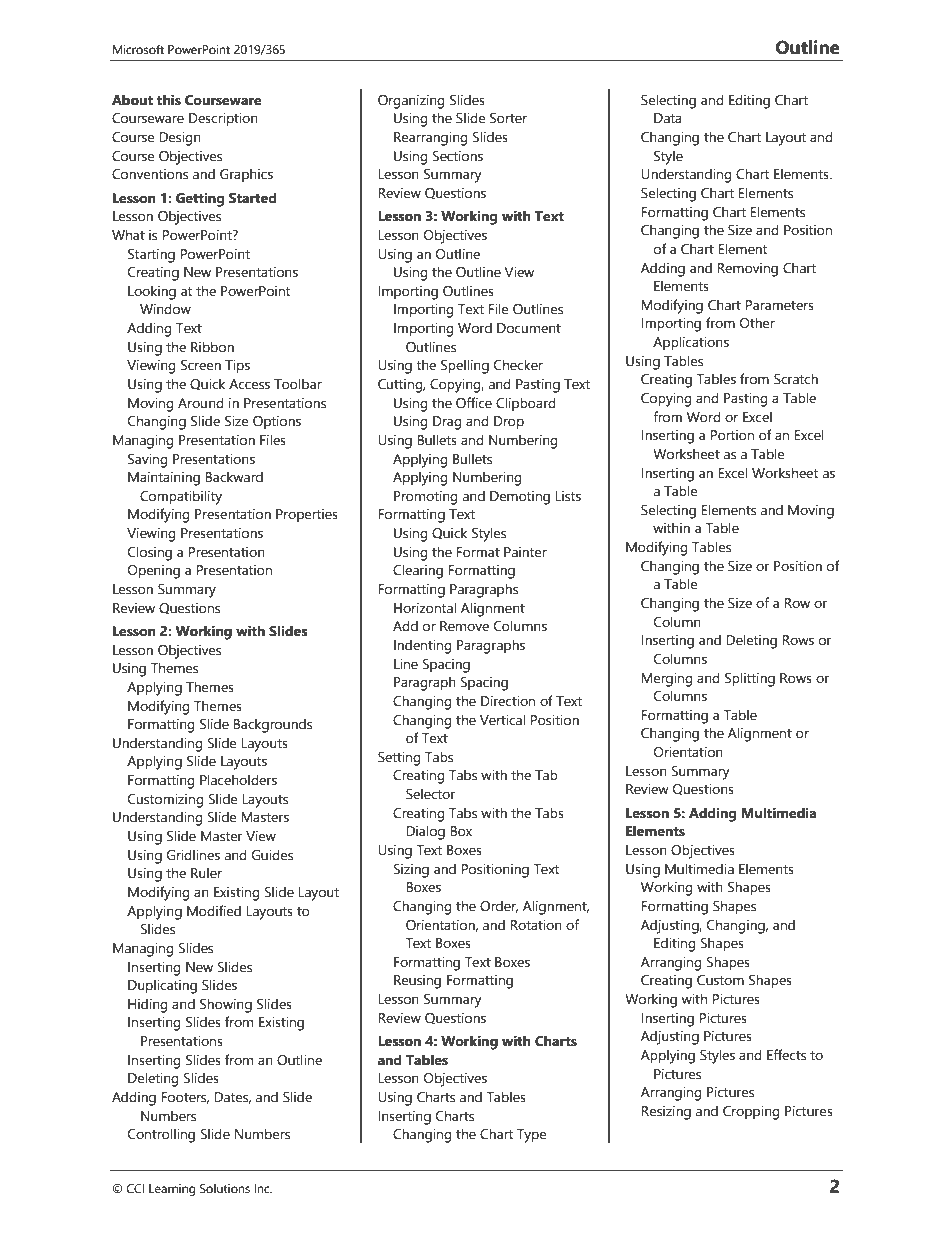 The width and height of the page is (952, 1233). I want to click on Organizing, so click(411, 102).
